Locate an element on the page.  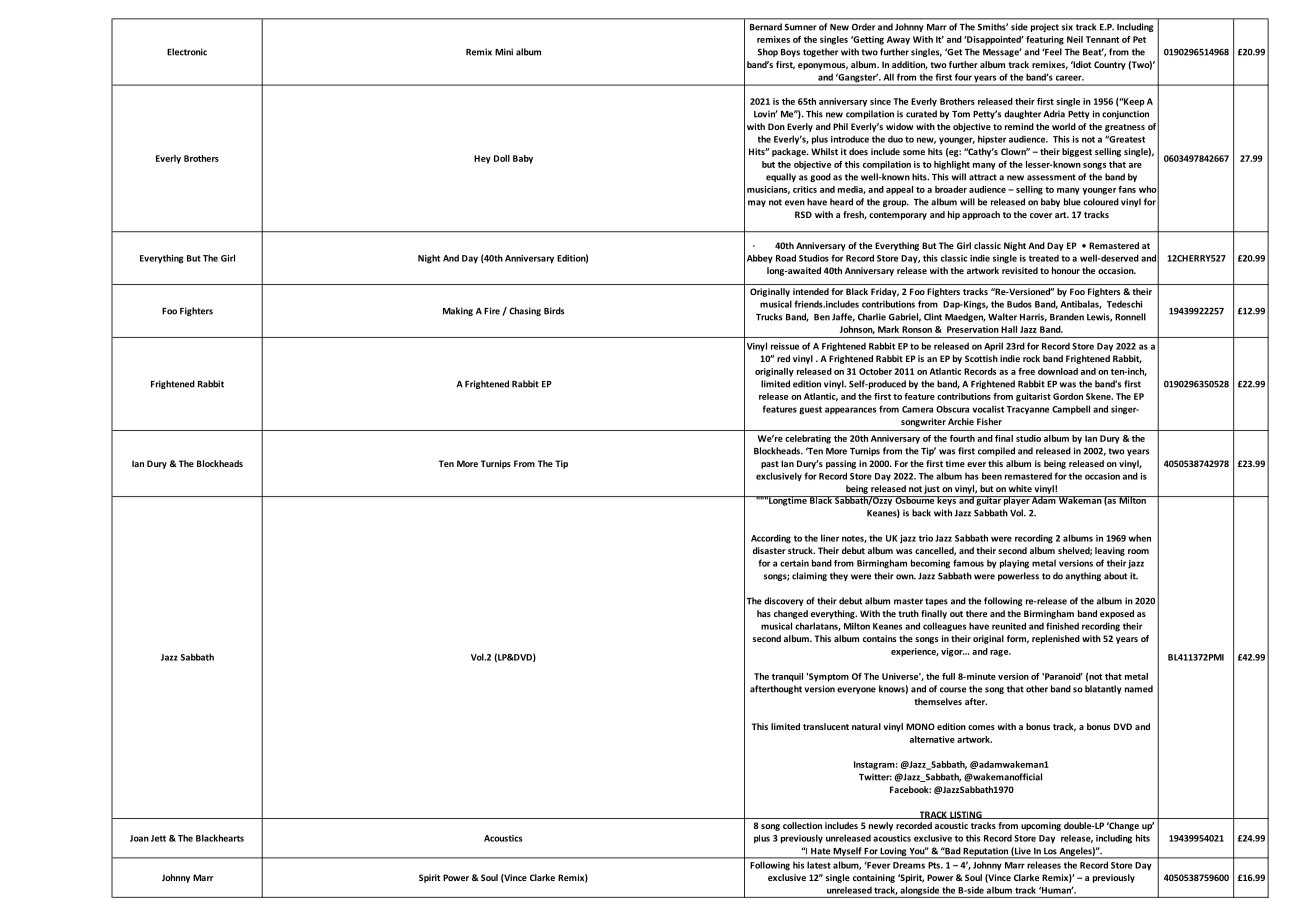
playing is located at coordinates (1014, 564).
